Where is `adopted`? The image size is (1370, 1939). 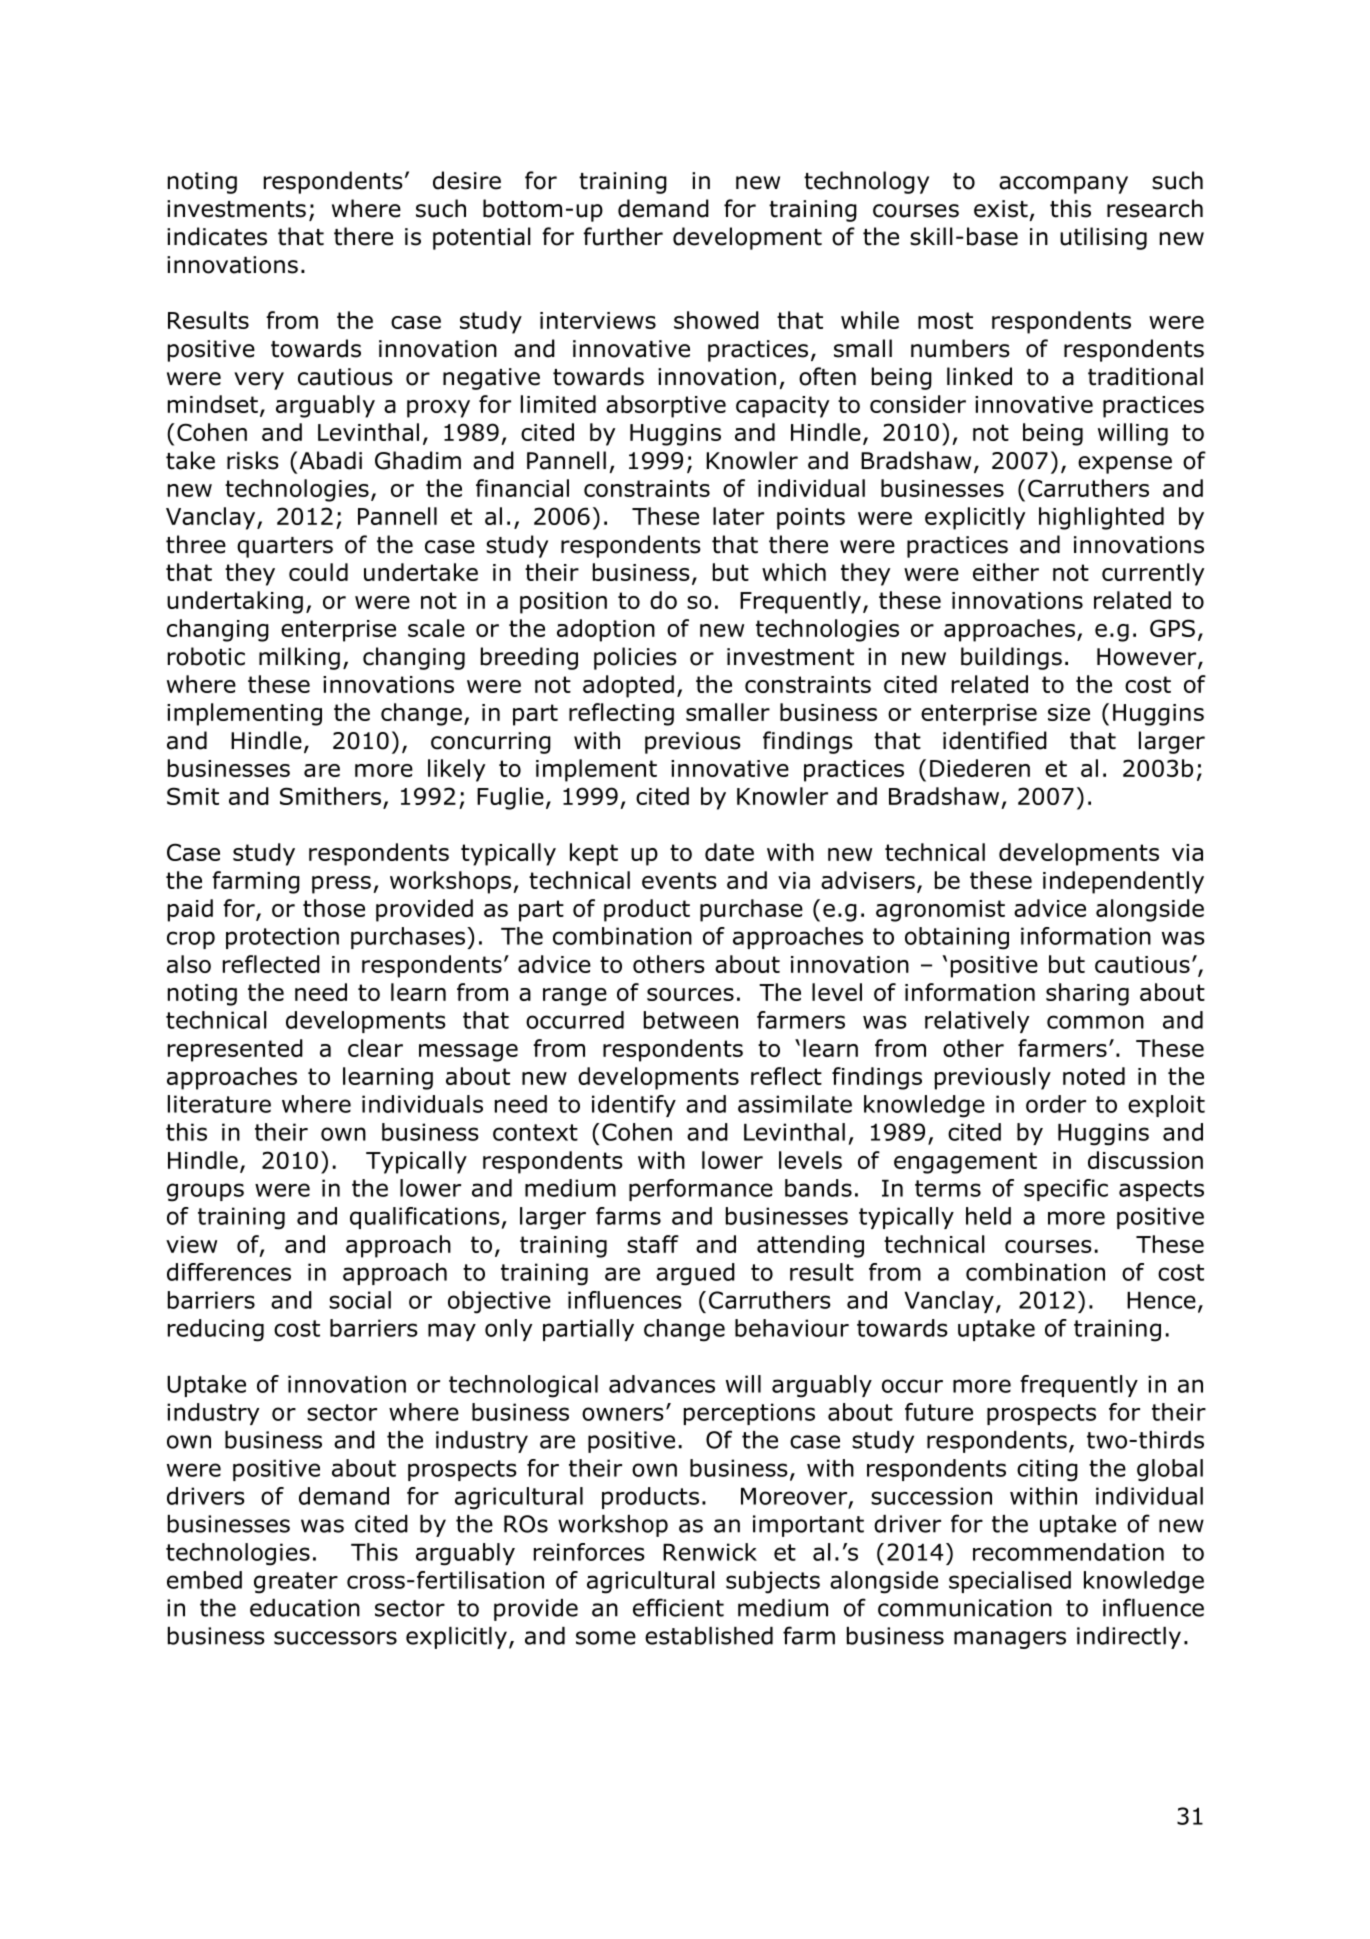 adopted is located at coordinates (628, 686).
